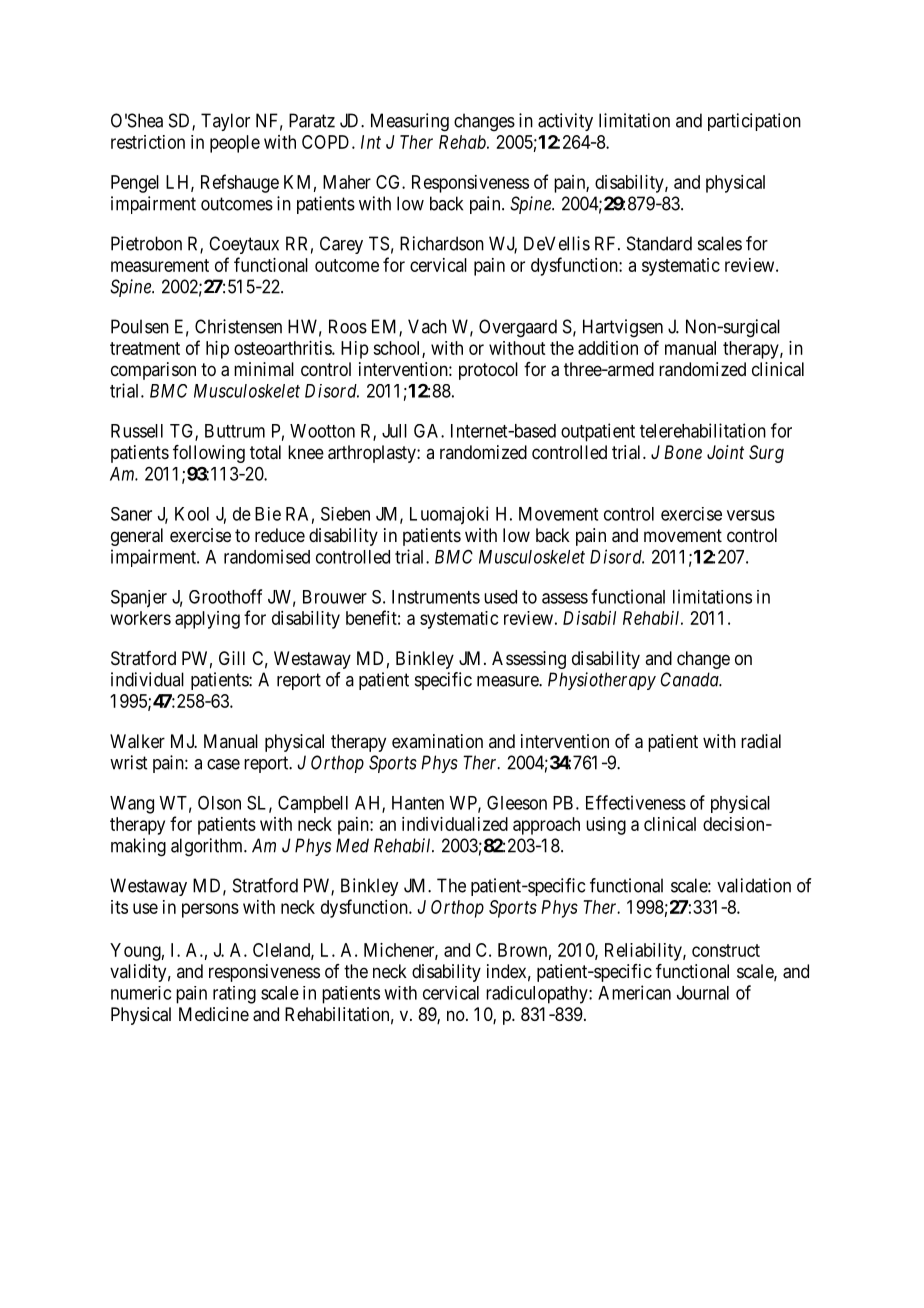  What do you see at coordinates (373, 454) in the screenshot?
I see `arthroplasty` at bounding box center [373, 454].
